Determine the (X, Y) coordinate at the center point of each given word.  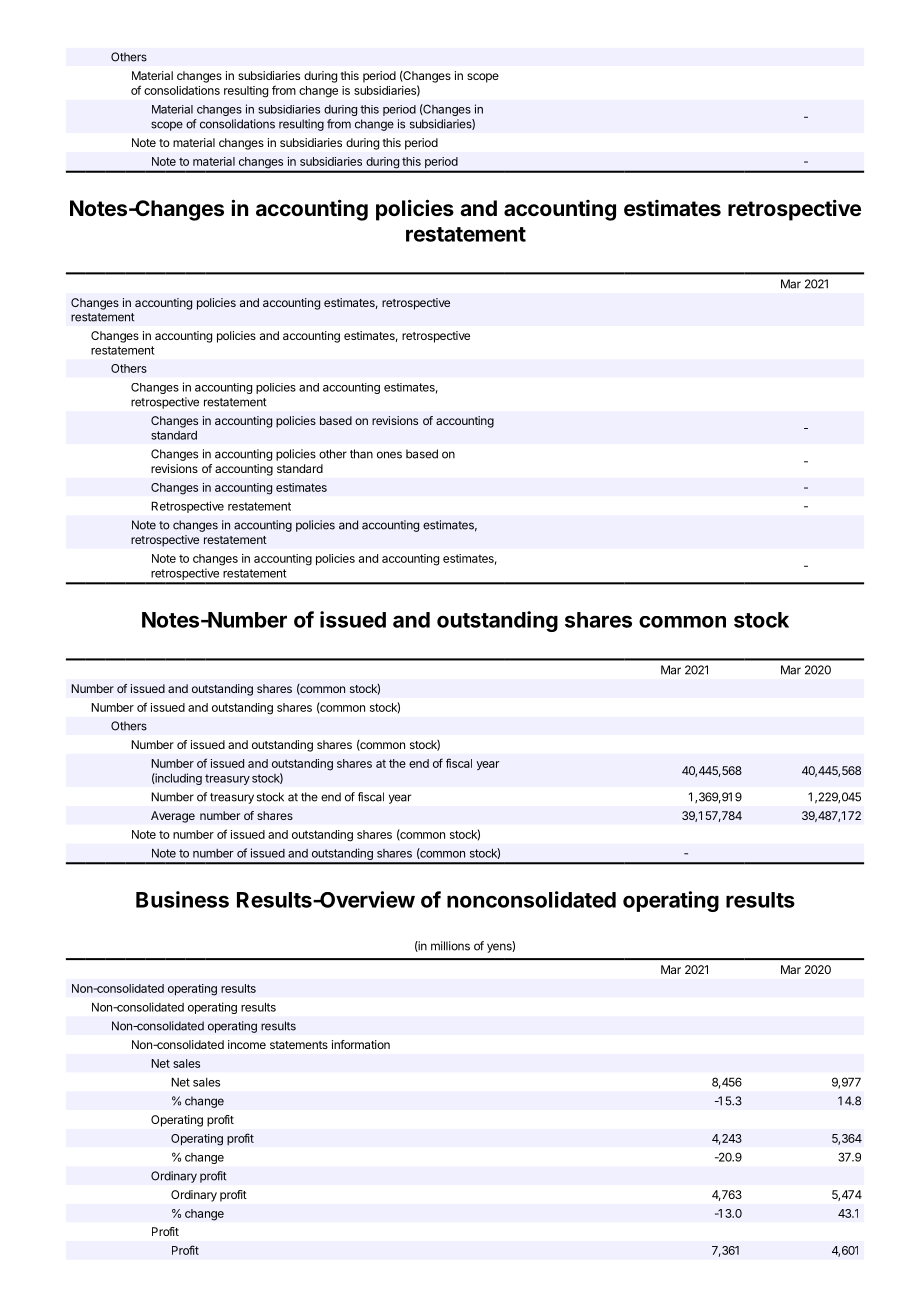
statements (299, 1045)
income (247, 1044)
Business (182, 899)
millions (450, 946)
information (361, 1044)
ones (389, 455)
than (361, 454)
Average (173, 817)
